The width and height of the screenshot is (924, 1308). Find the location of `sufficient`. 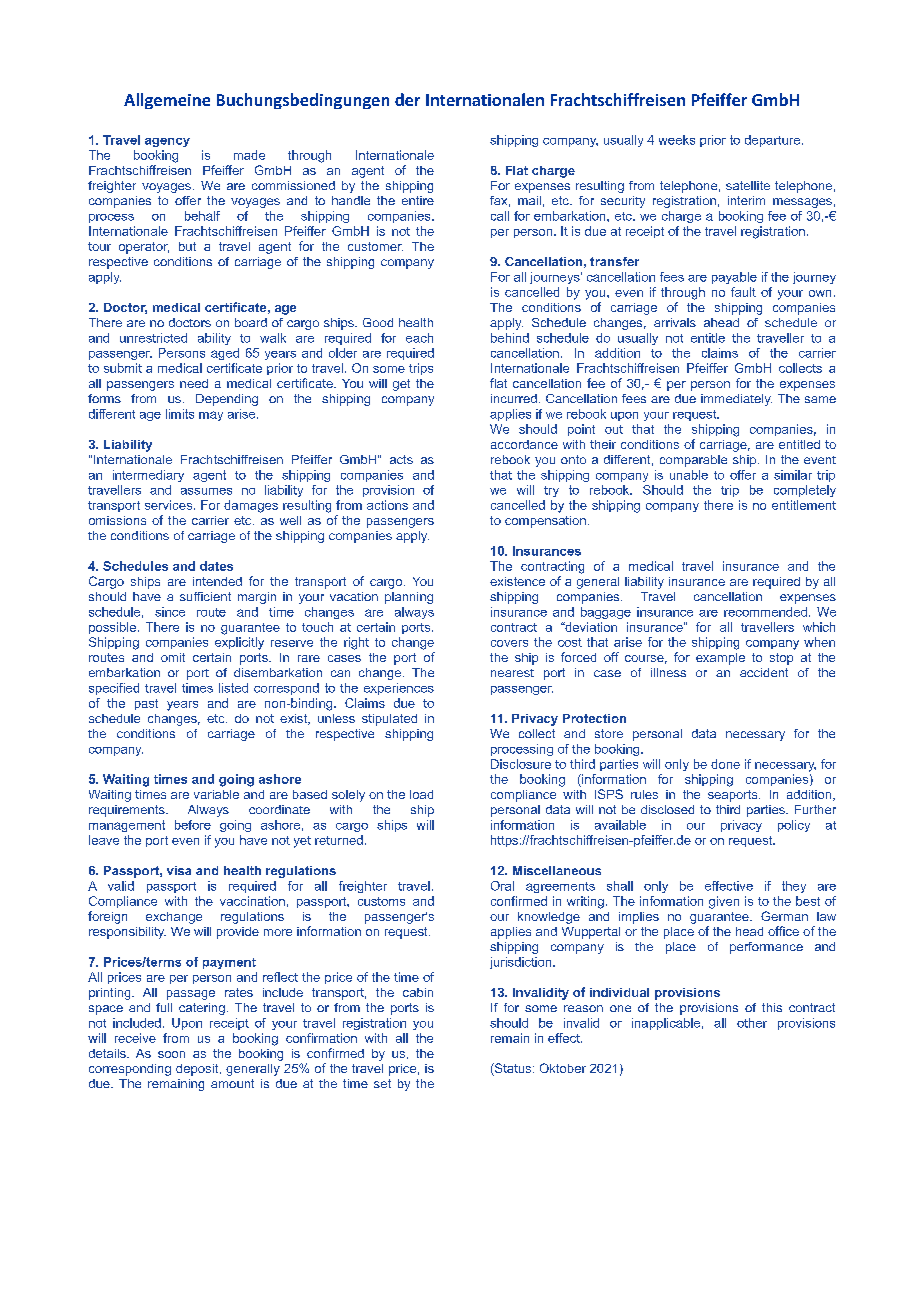

sufficient is located at coordinates (205, 596).
